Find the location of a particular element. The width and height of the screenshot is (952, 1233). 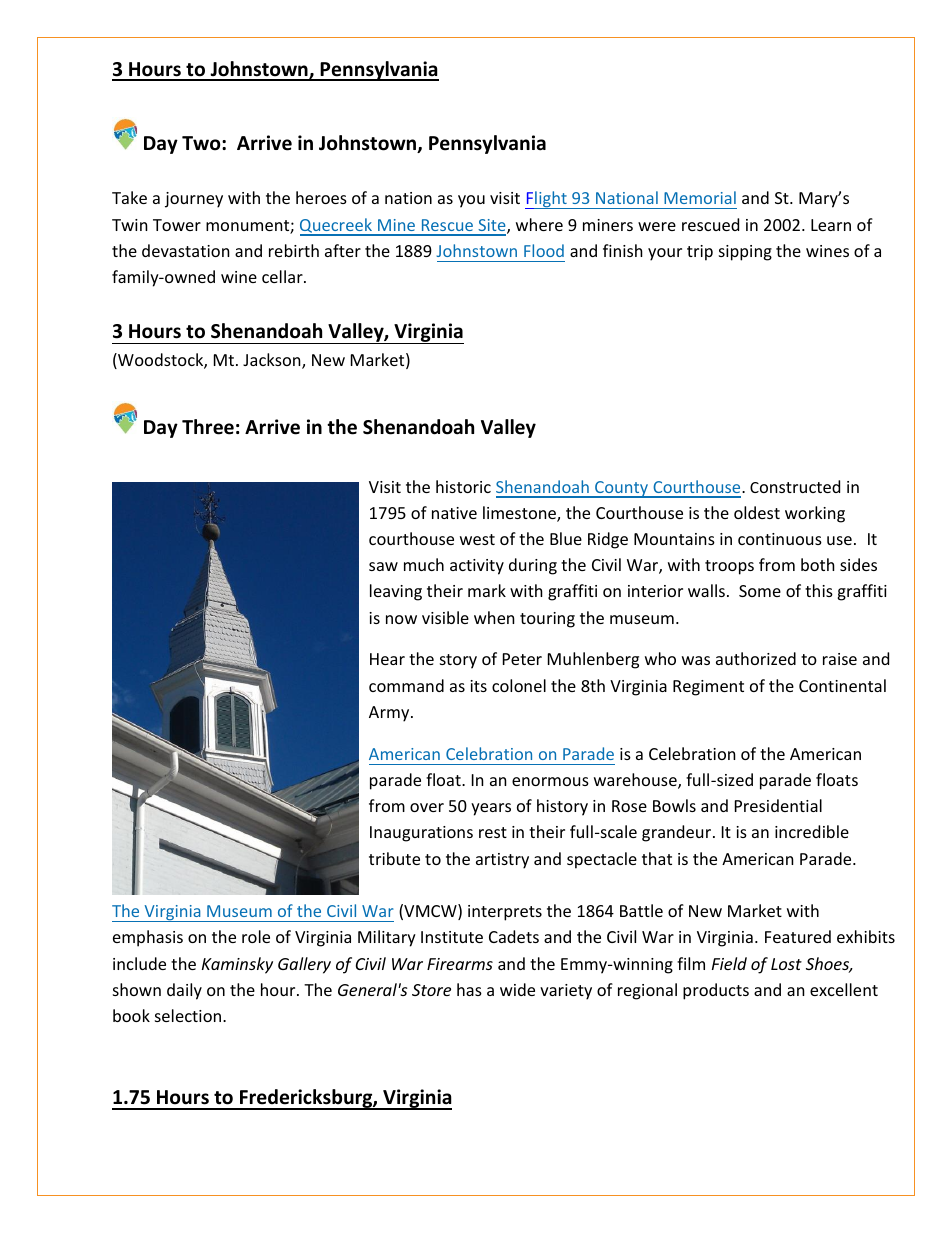

years is located at coordinates (491, 809).
